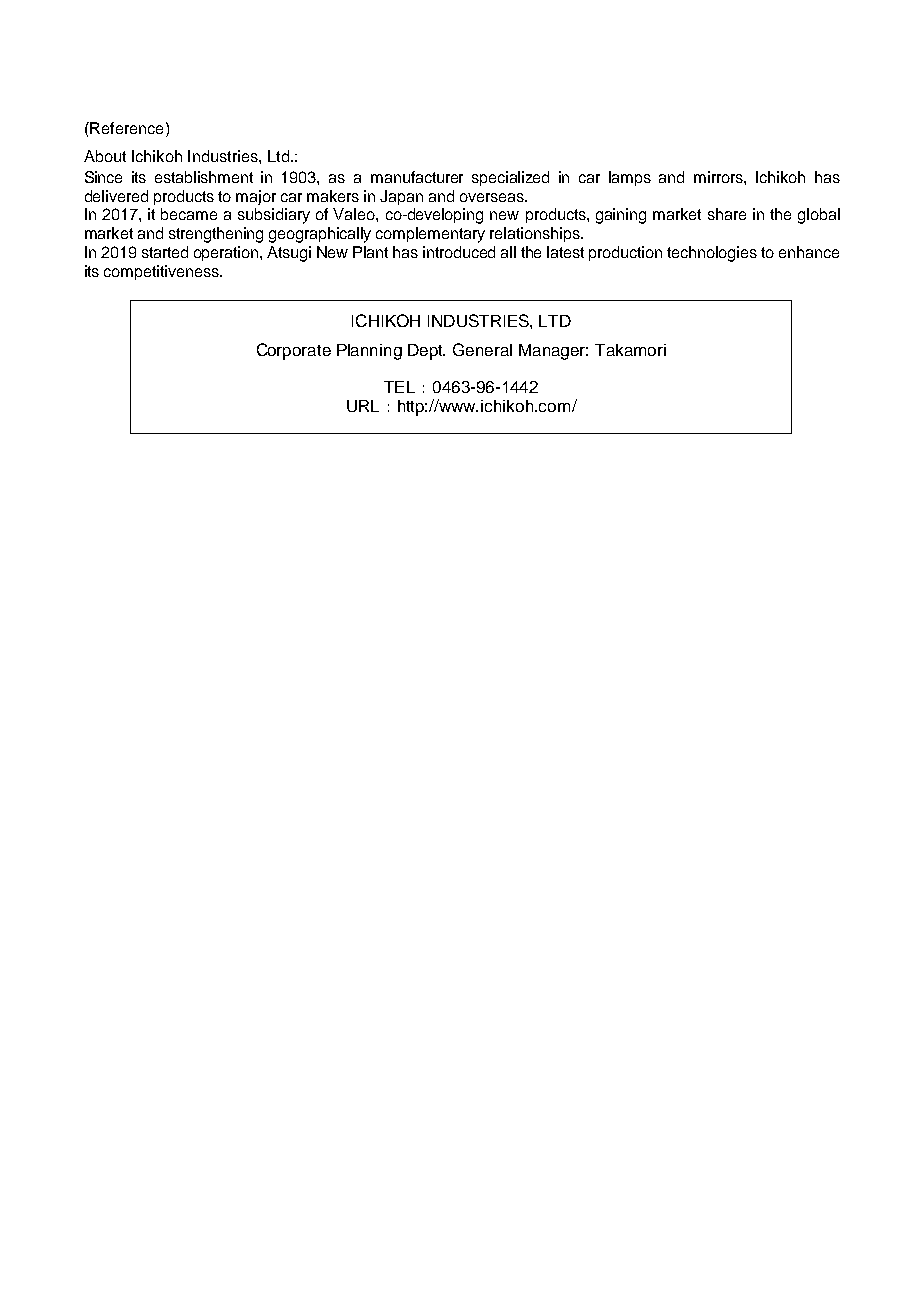 The height and width of the image is (1308, 924). What do you see at coordinates (430, 235) in the image?
I see `complementary` at bounding box center [430, 235].
